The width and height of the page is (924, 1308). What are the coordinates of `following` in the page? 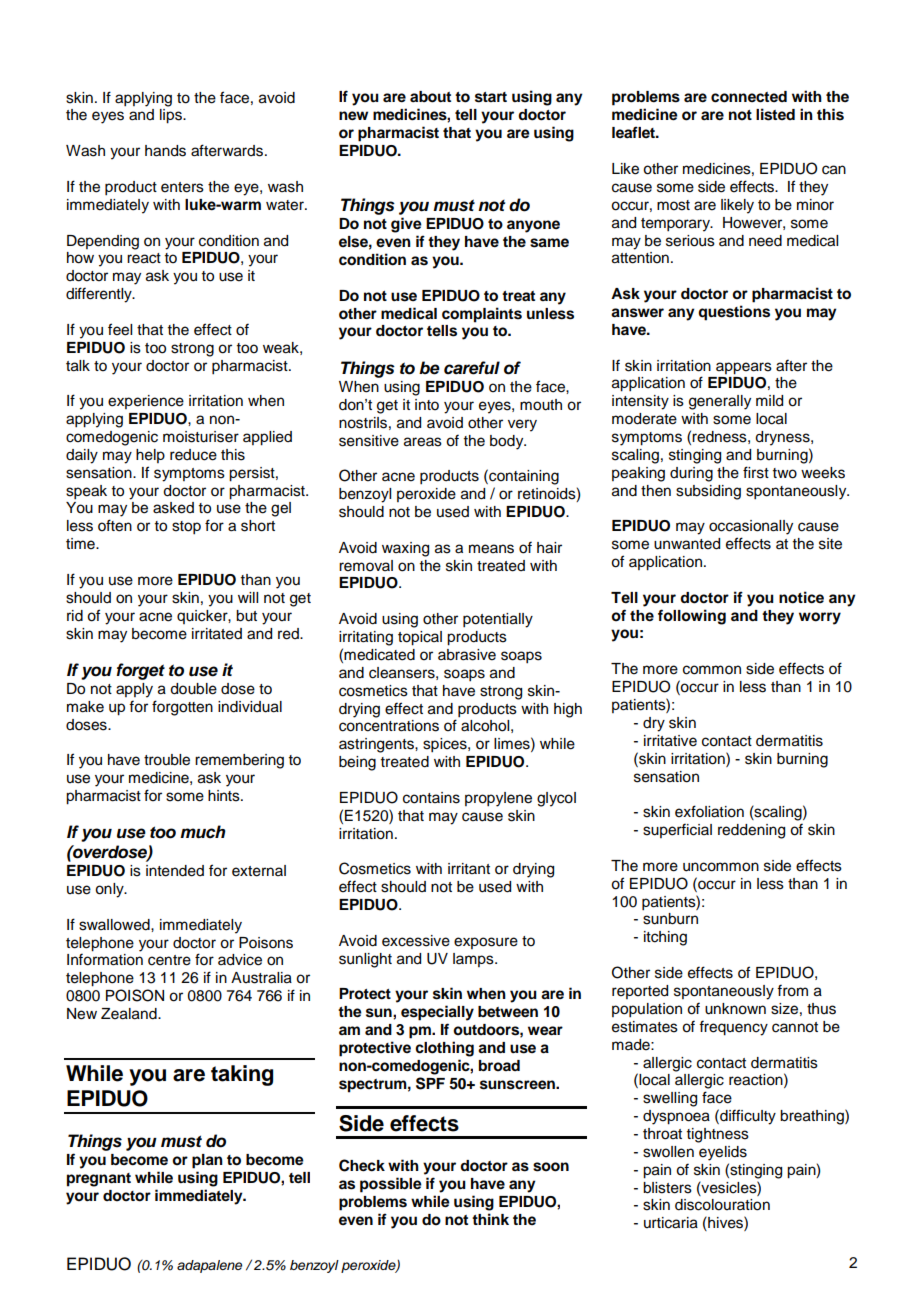 It's located at (692, 617).
